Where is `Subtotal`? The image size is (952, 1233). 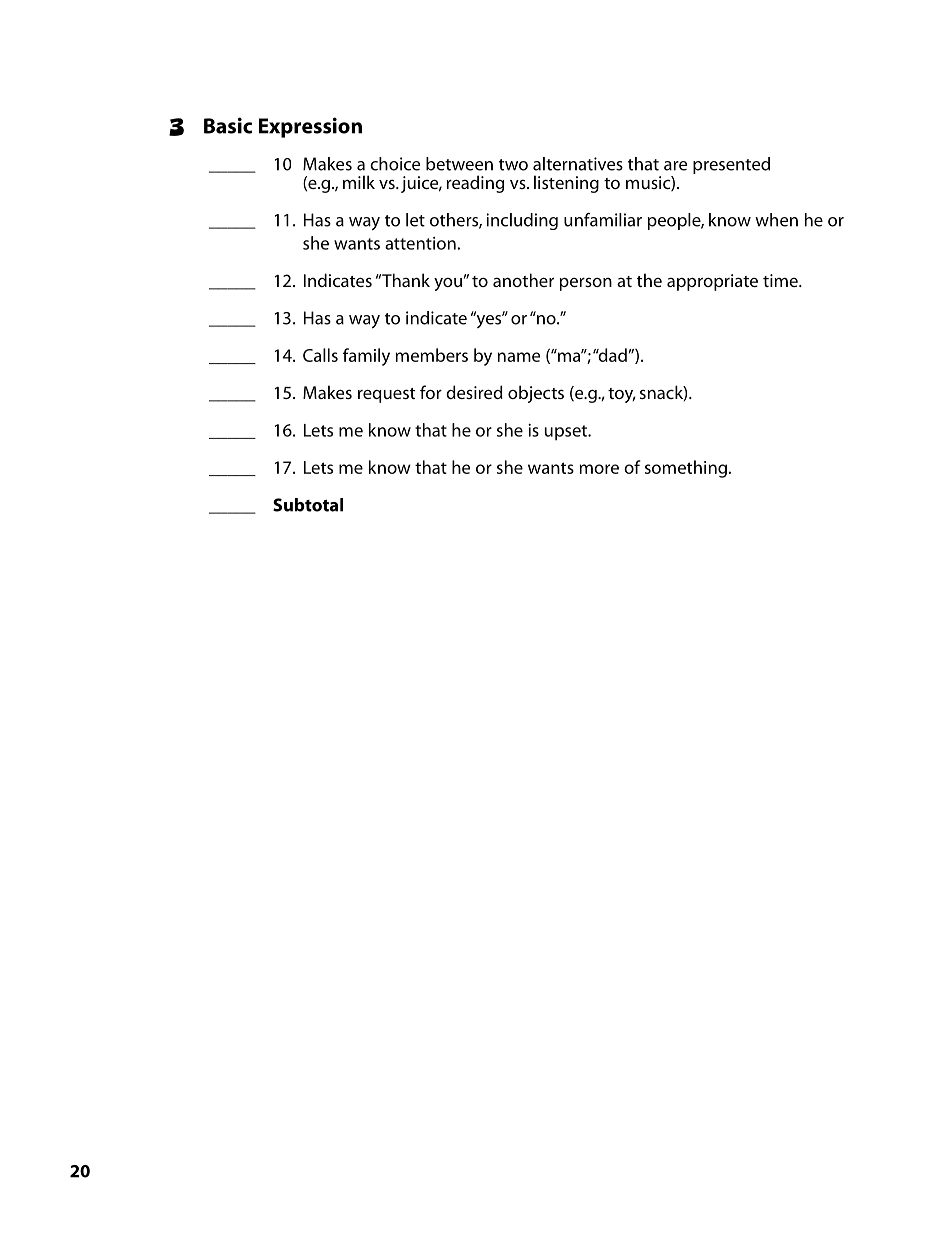
Subtotal is located at coordinates (308, 505).
